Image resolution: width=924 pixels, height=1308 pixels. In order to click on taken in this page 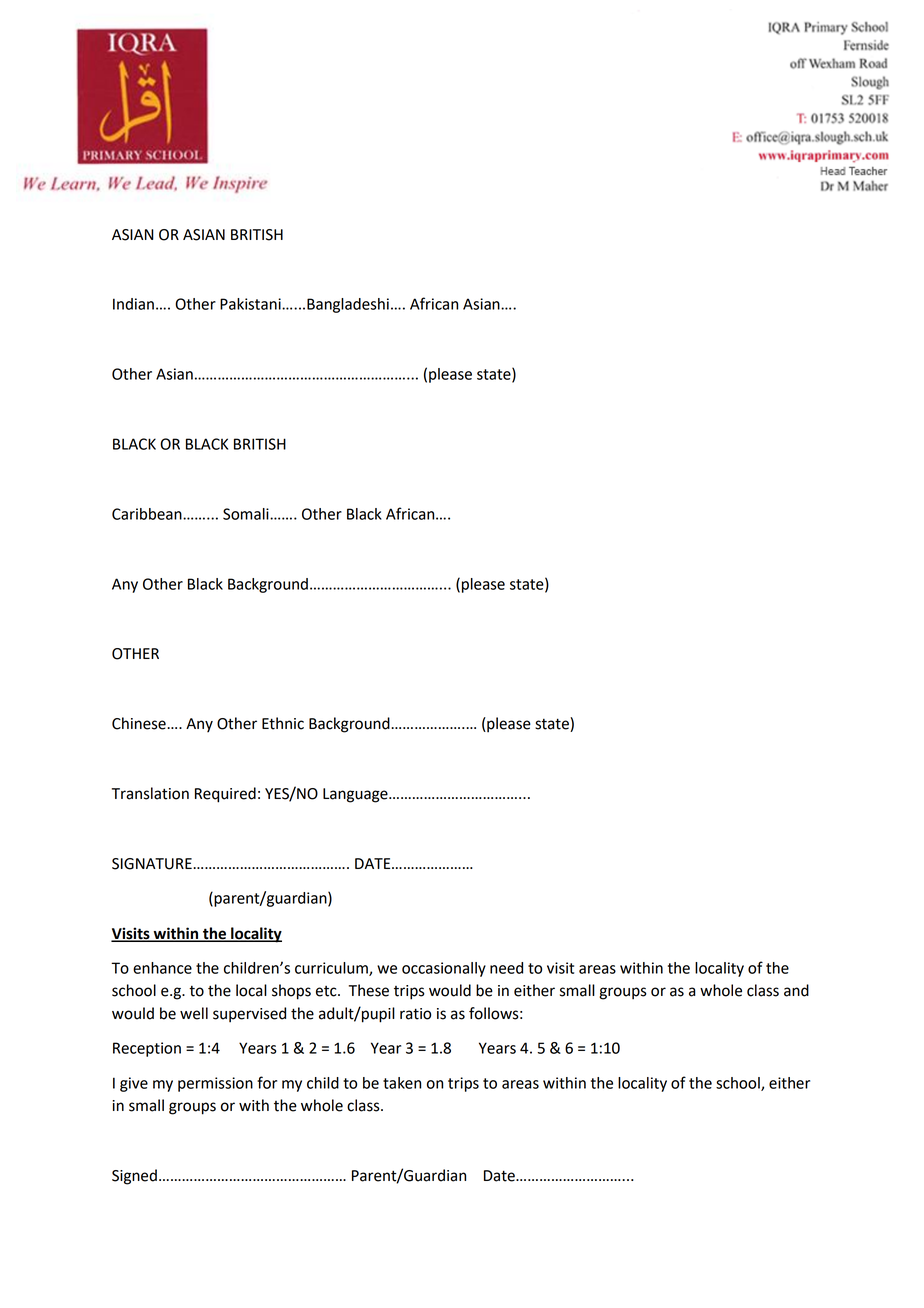, I will do `click(402, 1083)`.
